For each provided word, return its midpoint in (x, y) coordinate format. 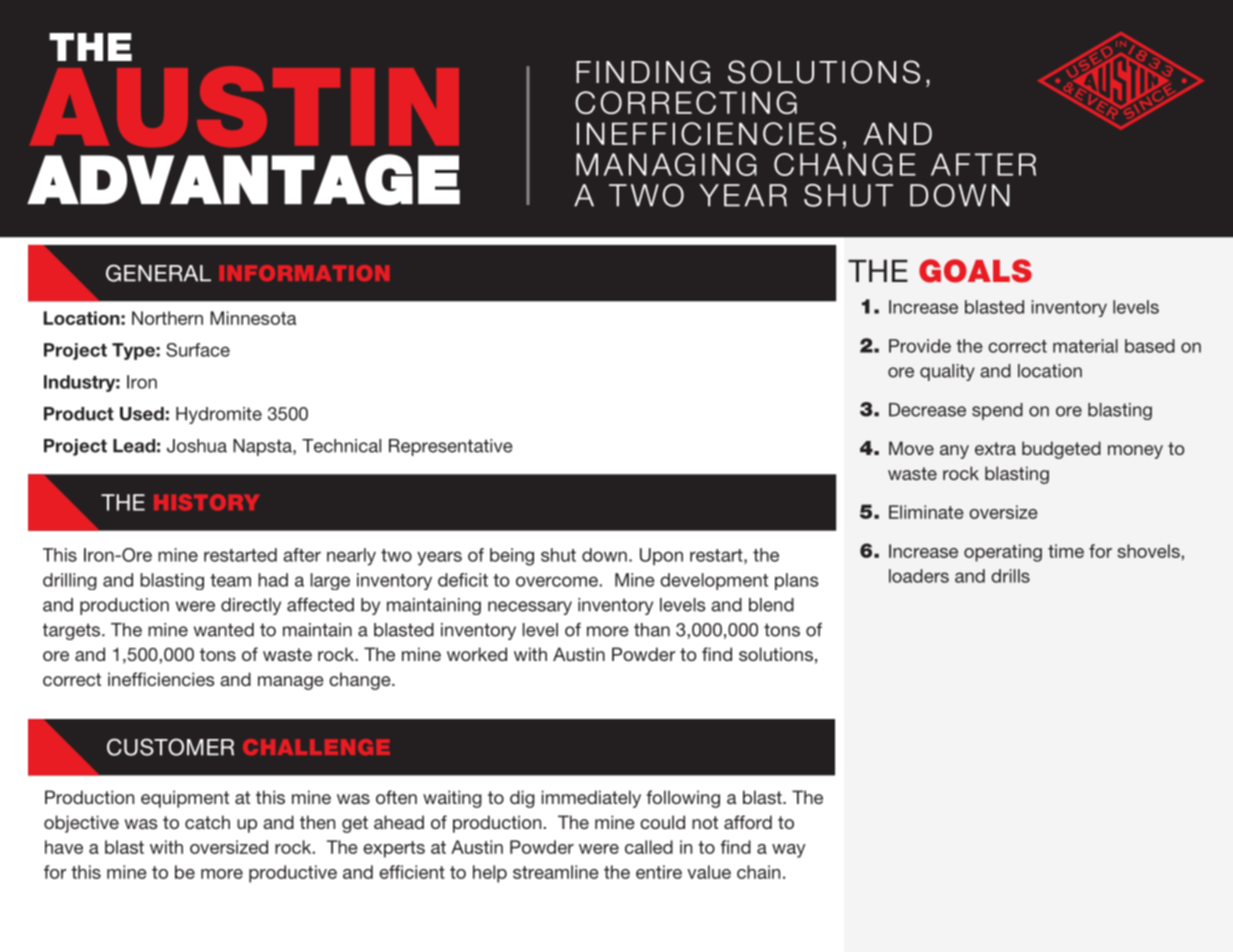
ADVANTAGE (243, 179)
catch (207, 822)
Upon (661, 556)
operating (1003, 553)
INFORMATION (304, 273)
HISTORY (206, 502)
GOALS (975, 271)
